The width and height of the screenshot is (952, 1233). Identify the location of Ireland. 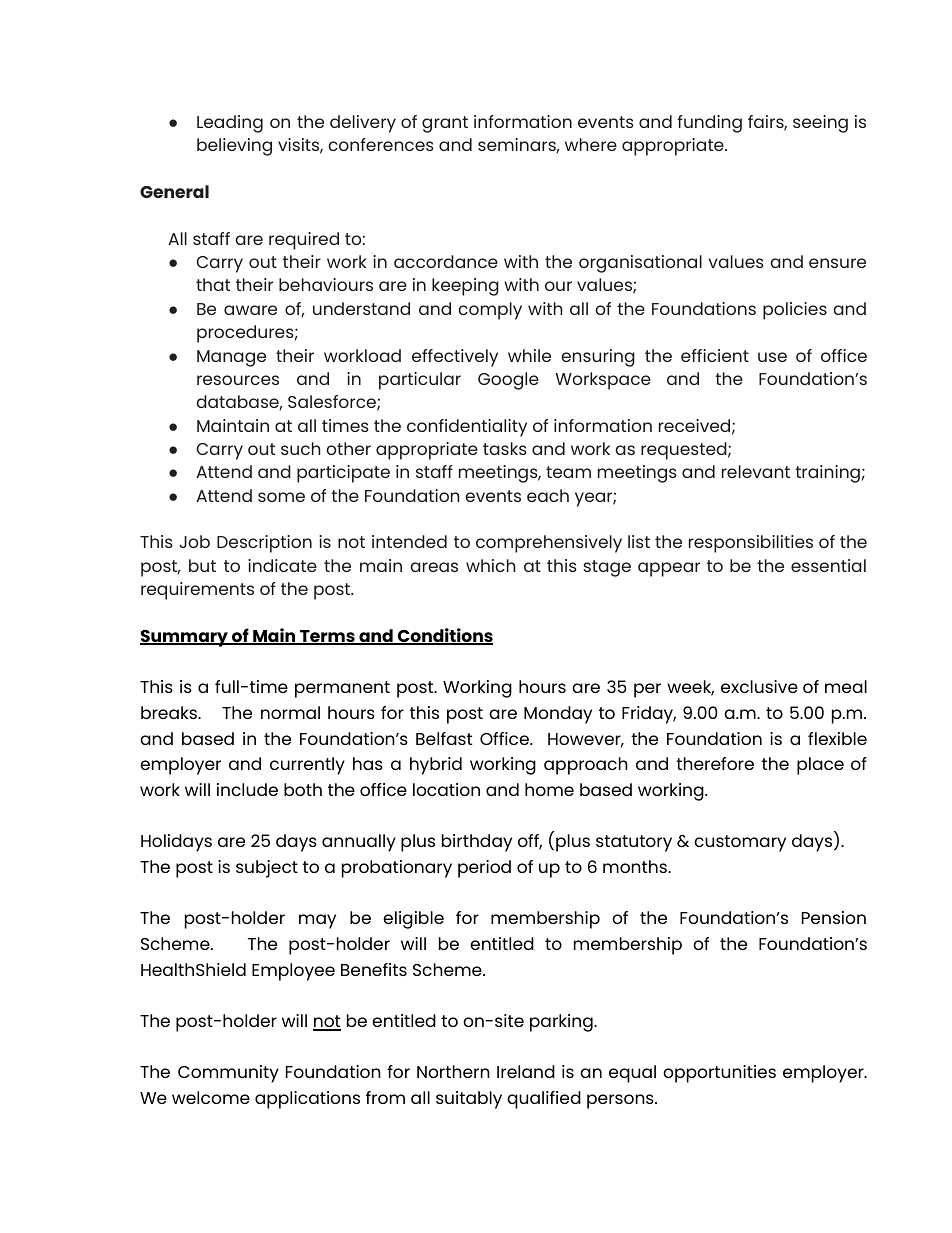
(526, 1071).
